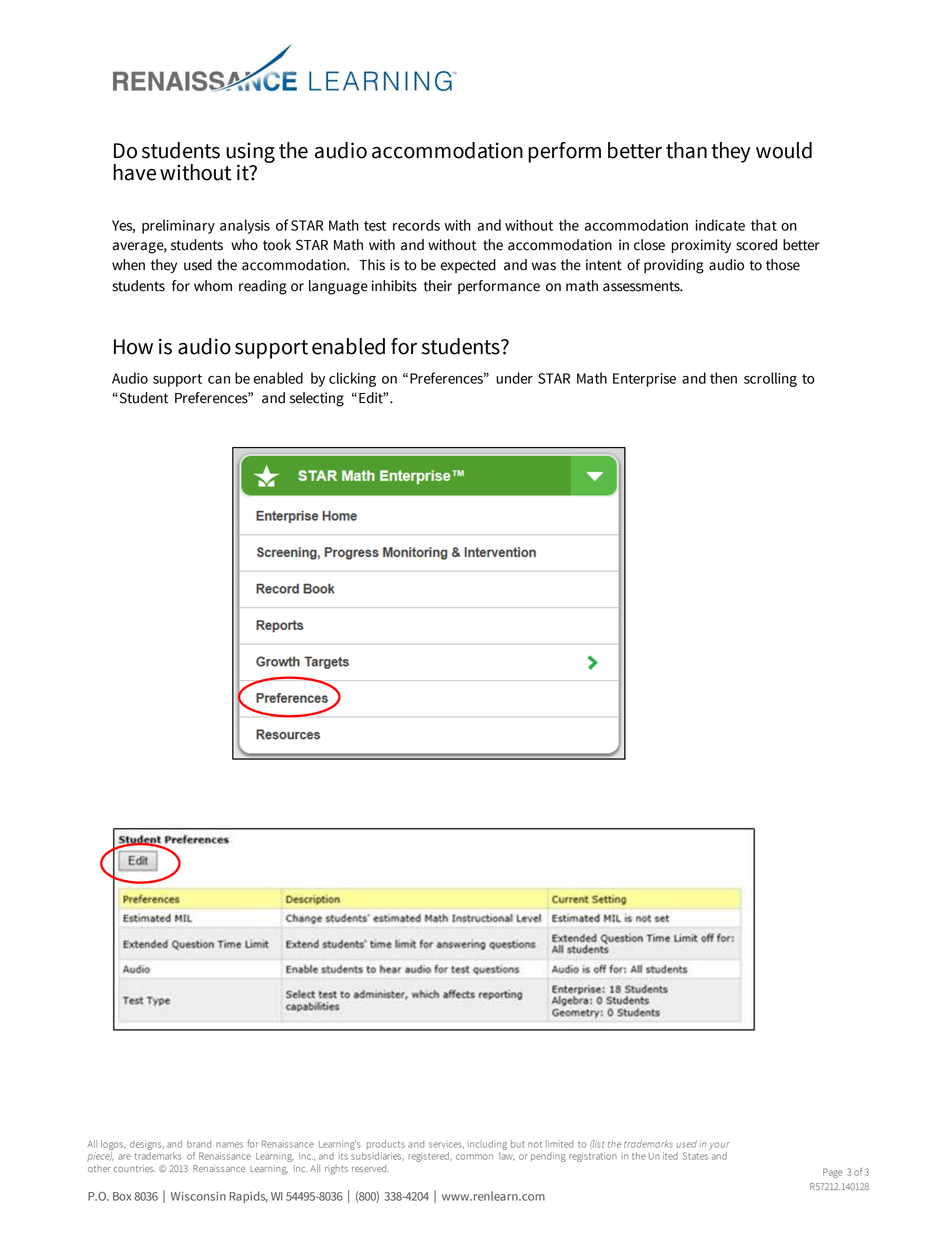  What do you see at coordinates (784, 150) in the image?
I see `would` at bounding box center [784, 150].
